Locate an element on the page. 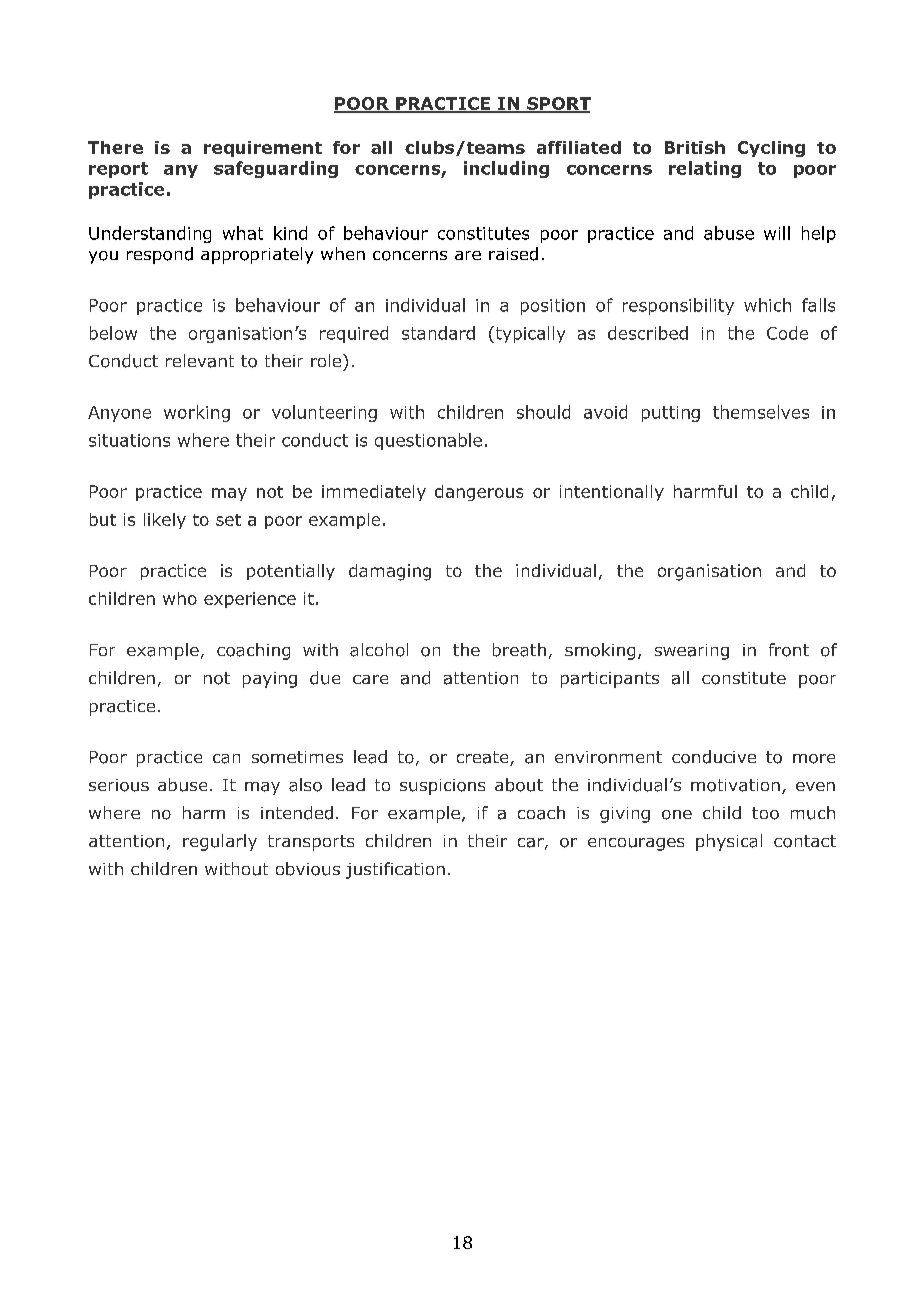 The height and width of the image is (1308, 924). regularly is located at coordinates (220, 842).
